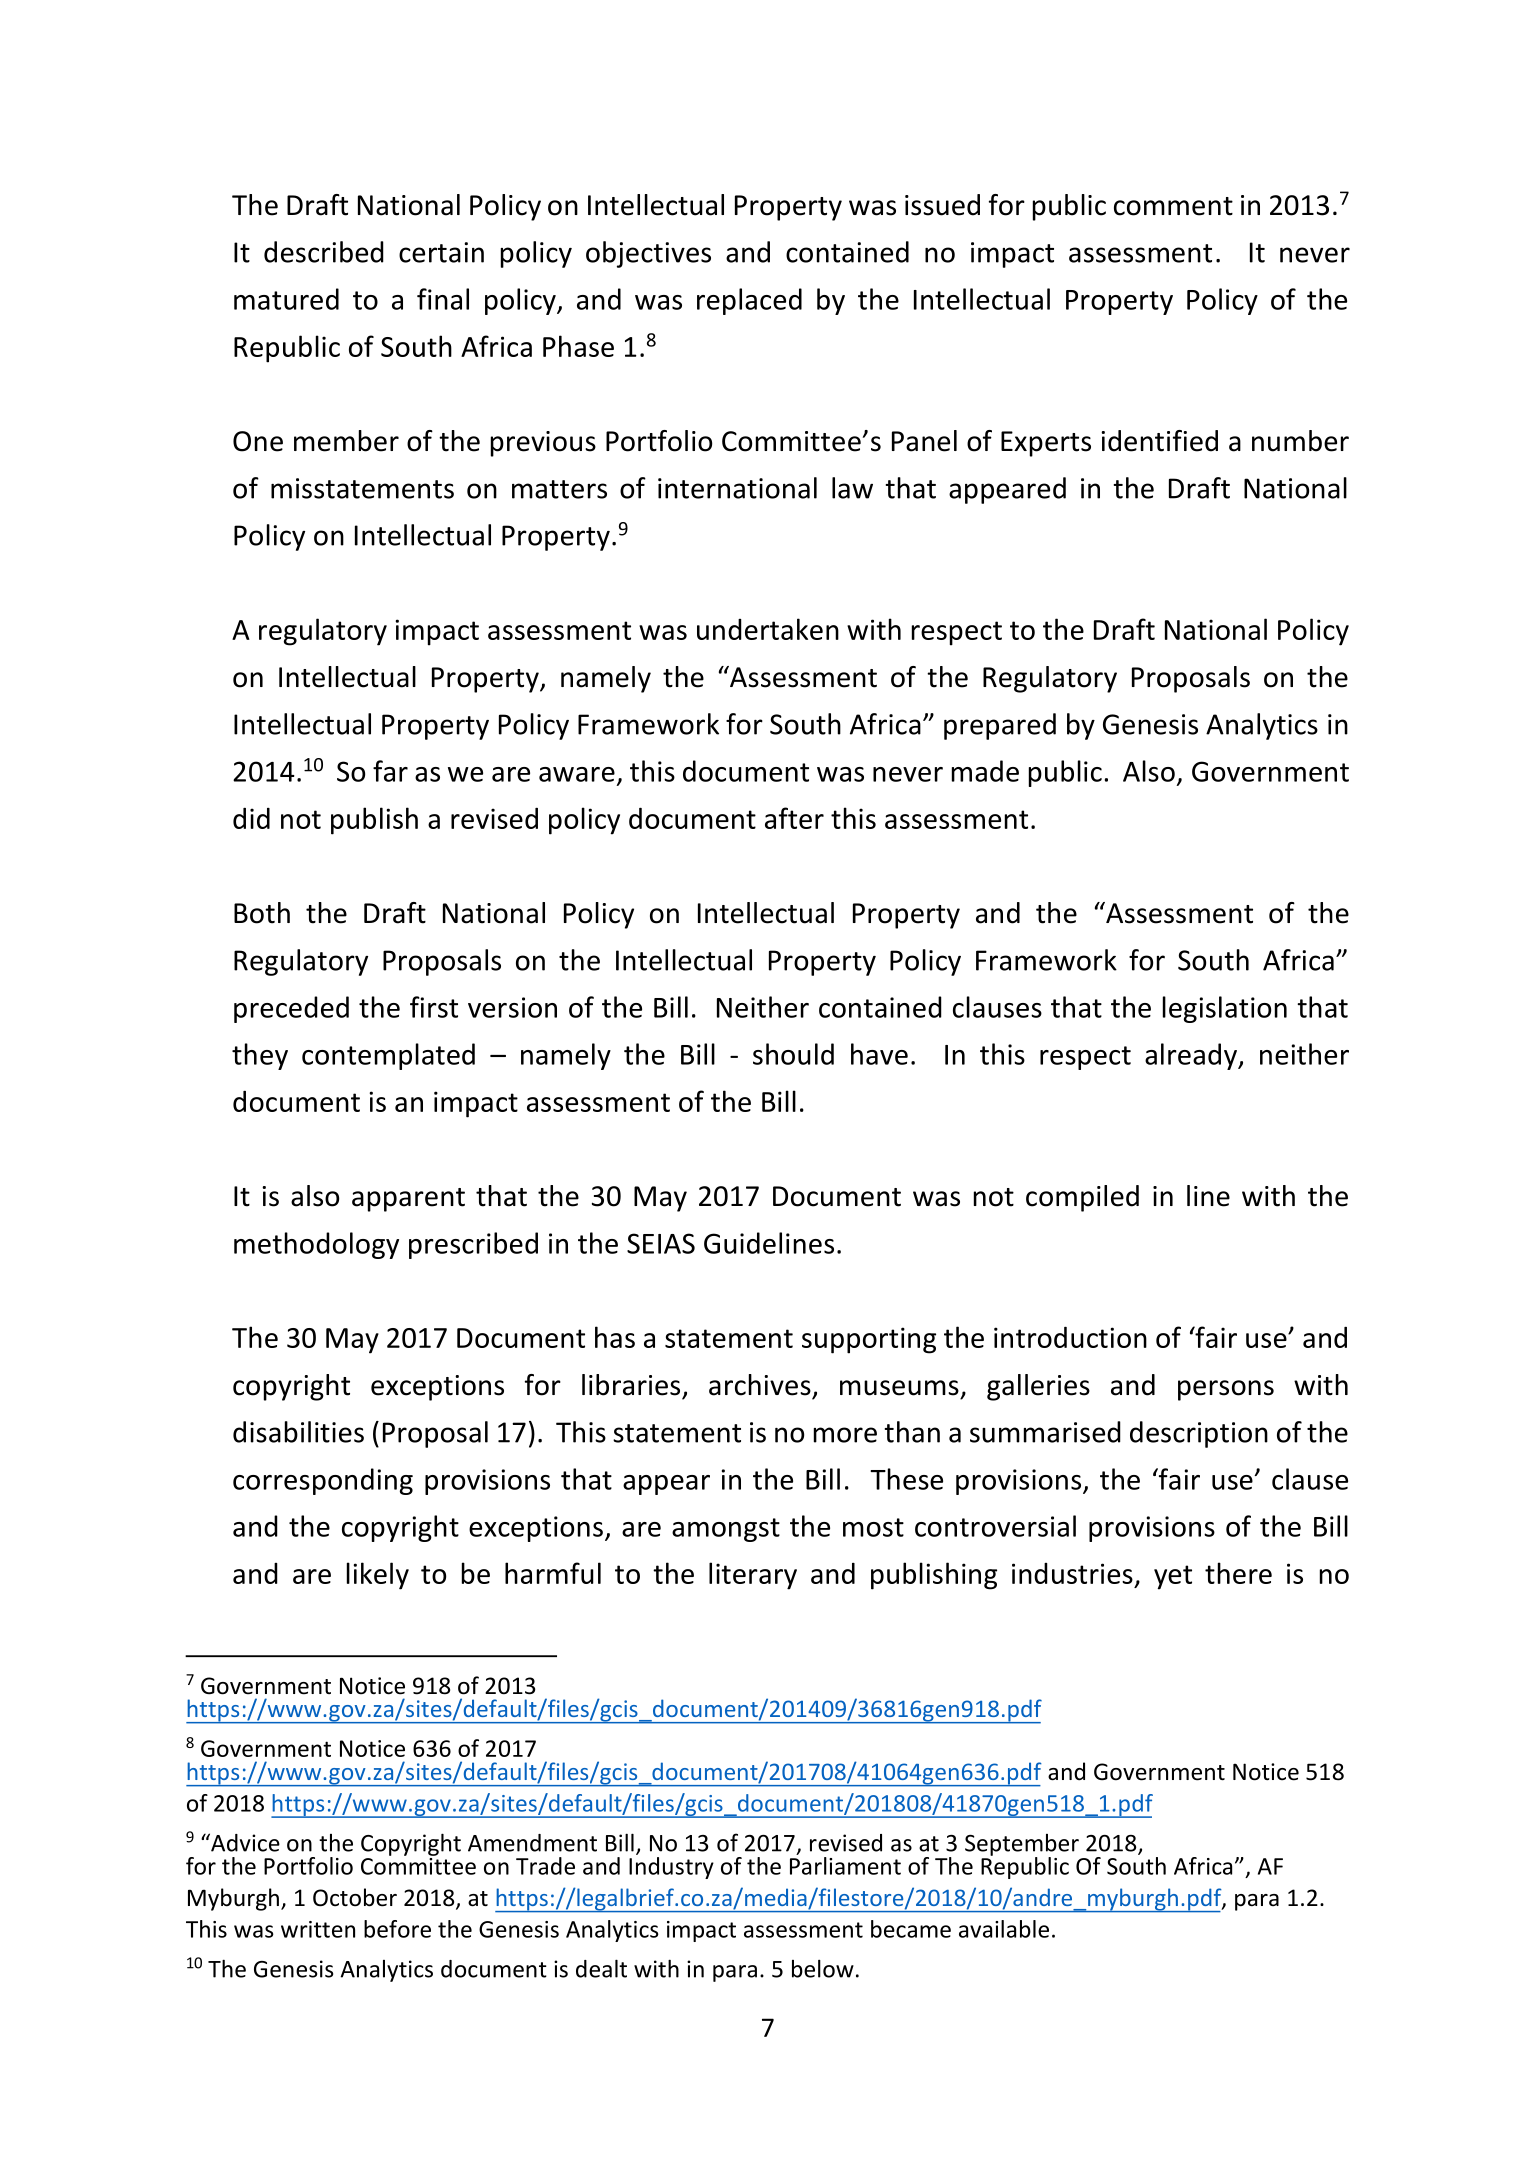 This image has width=1535, height=2170. I want to click on after, so click(794, 818).
